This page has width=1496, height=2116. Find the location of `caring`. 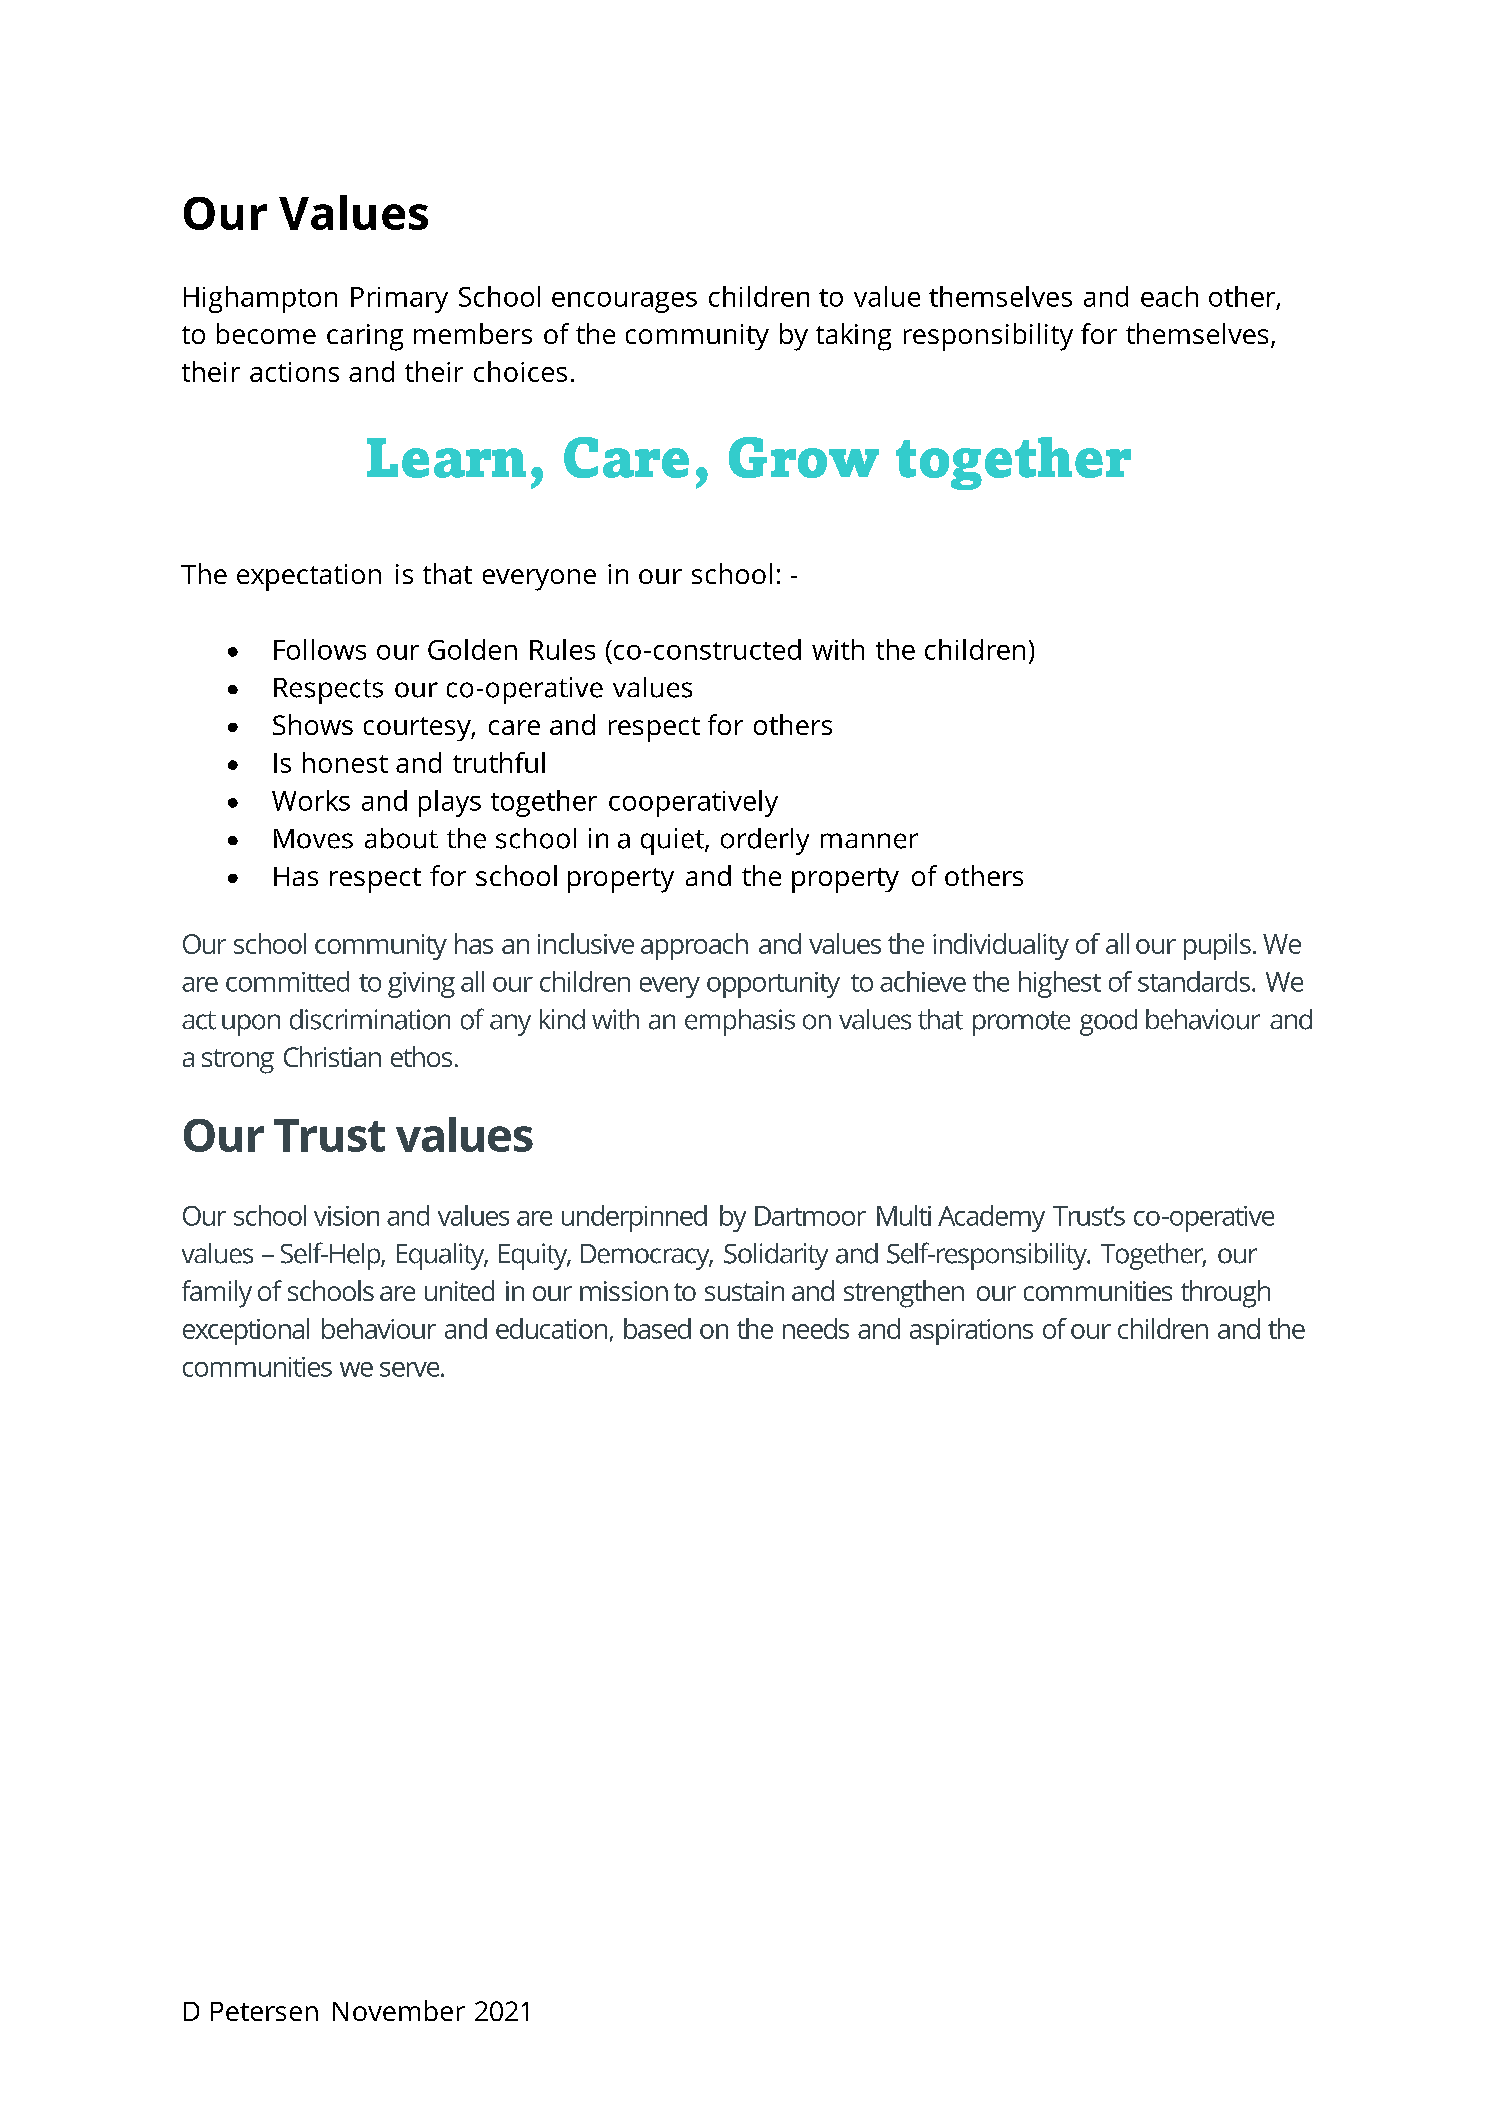

caring is located at coordinates (365, 337).
